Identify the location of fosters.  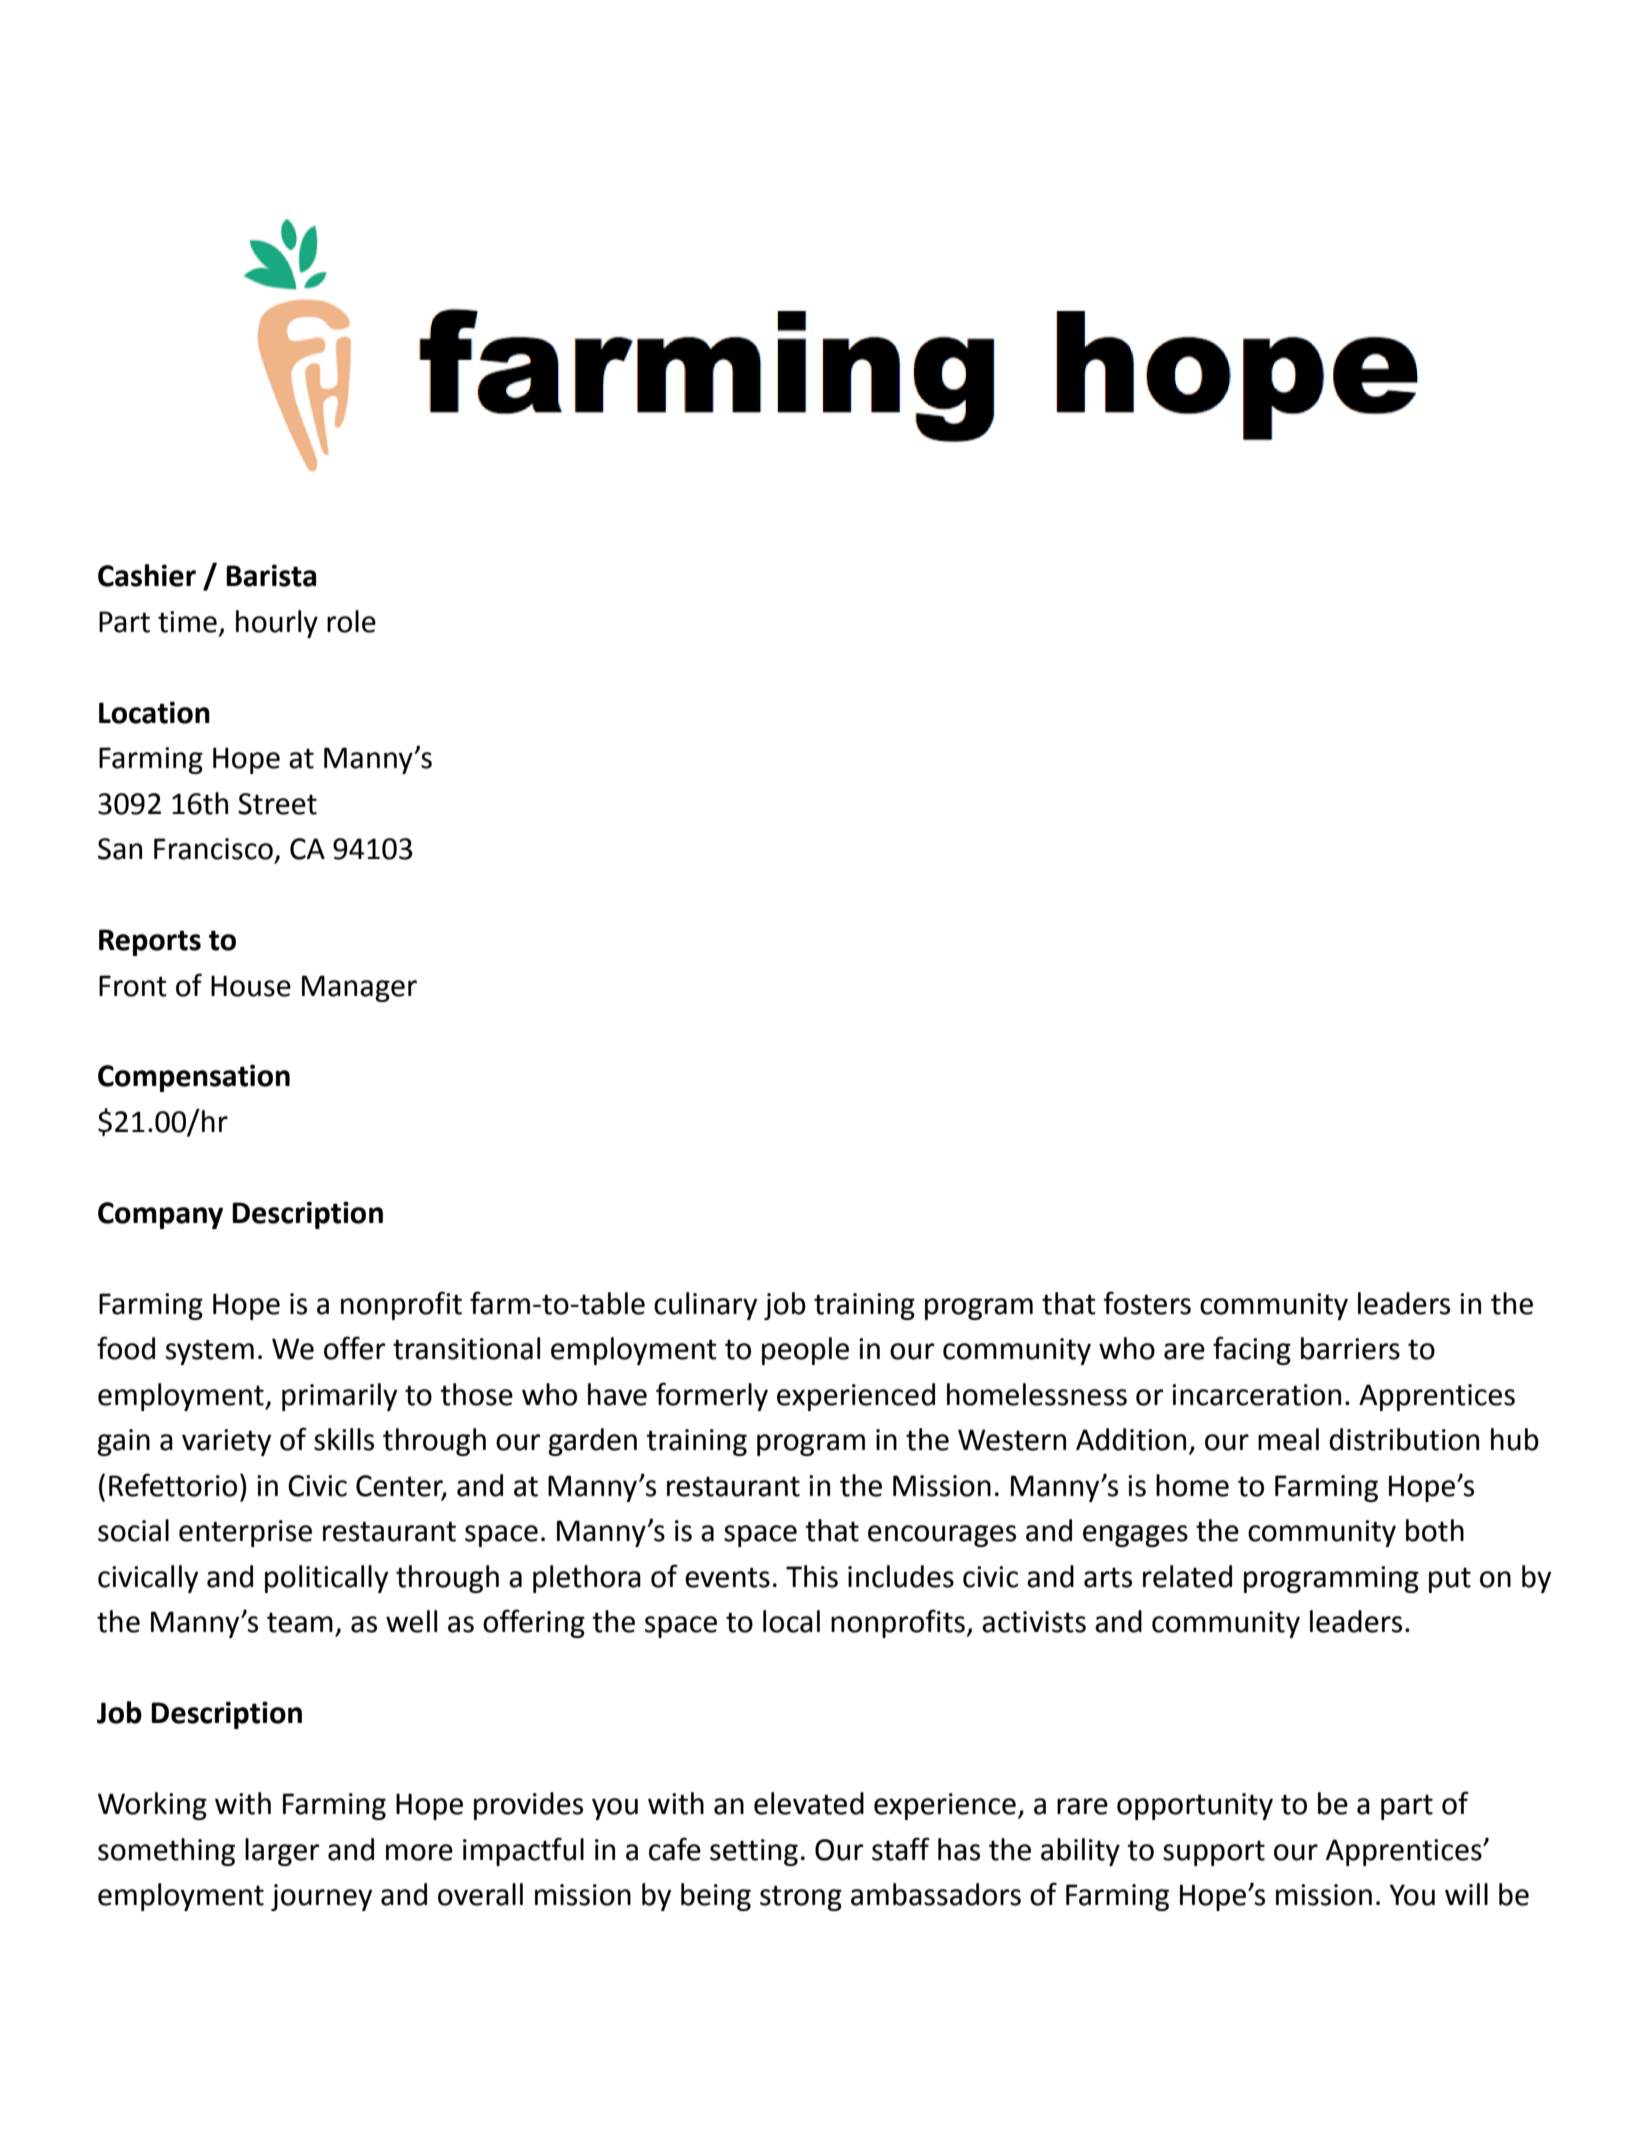
(1147, 1303).
